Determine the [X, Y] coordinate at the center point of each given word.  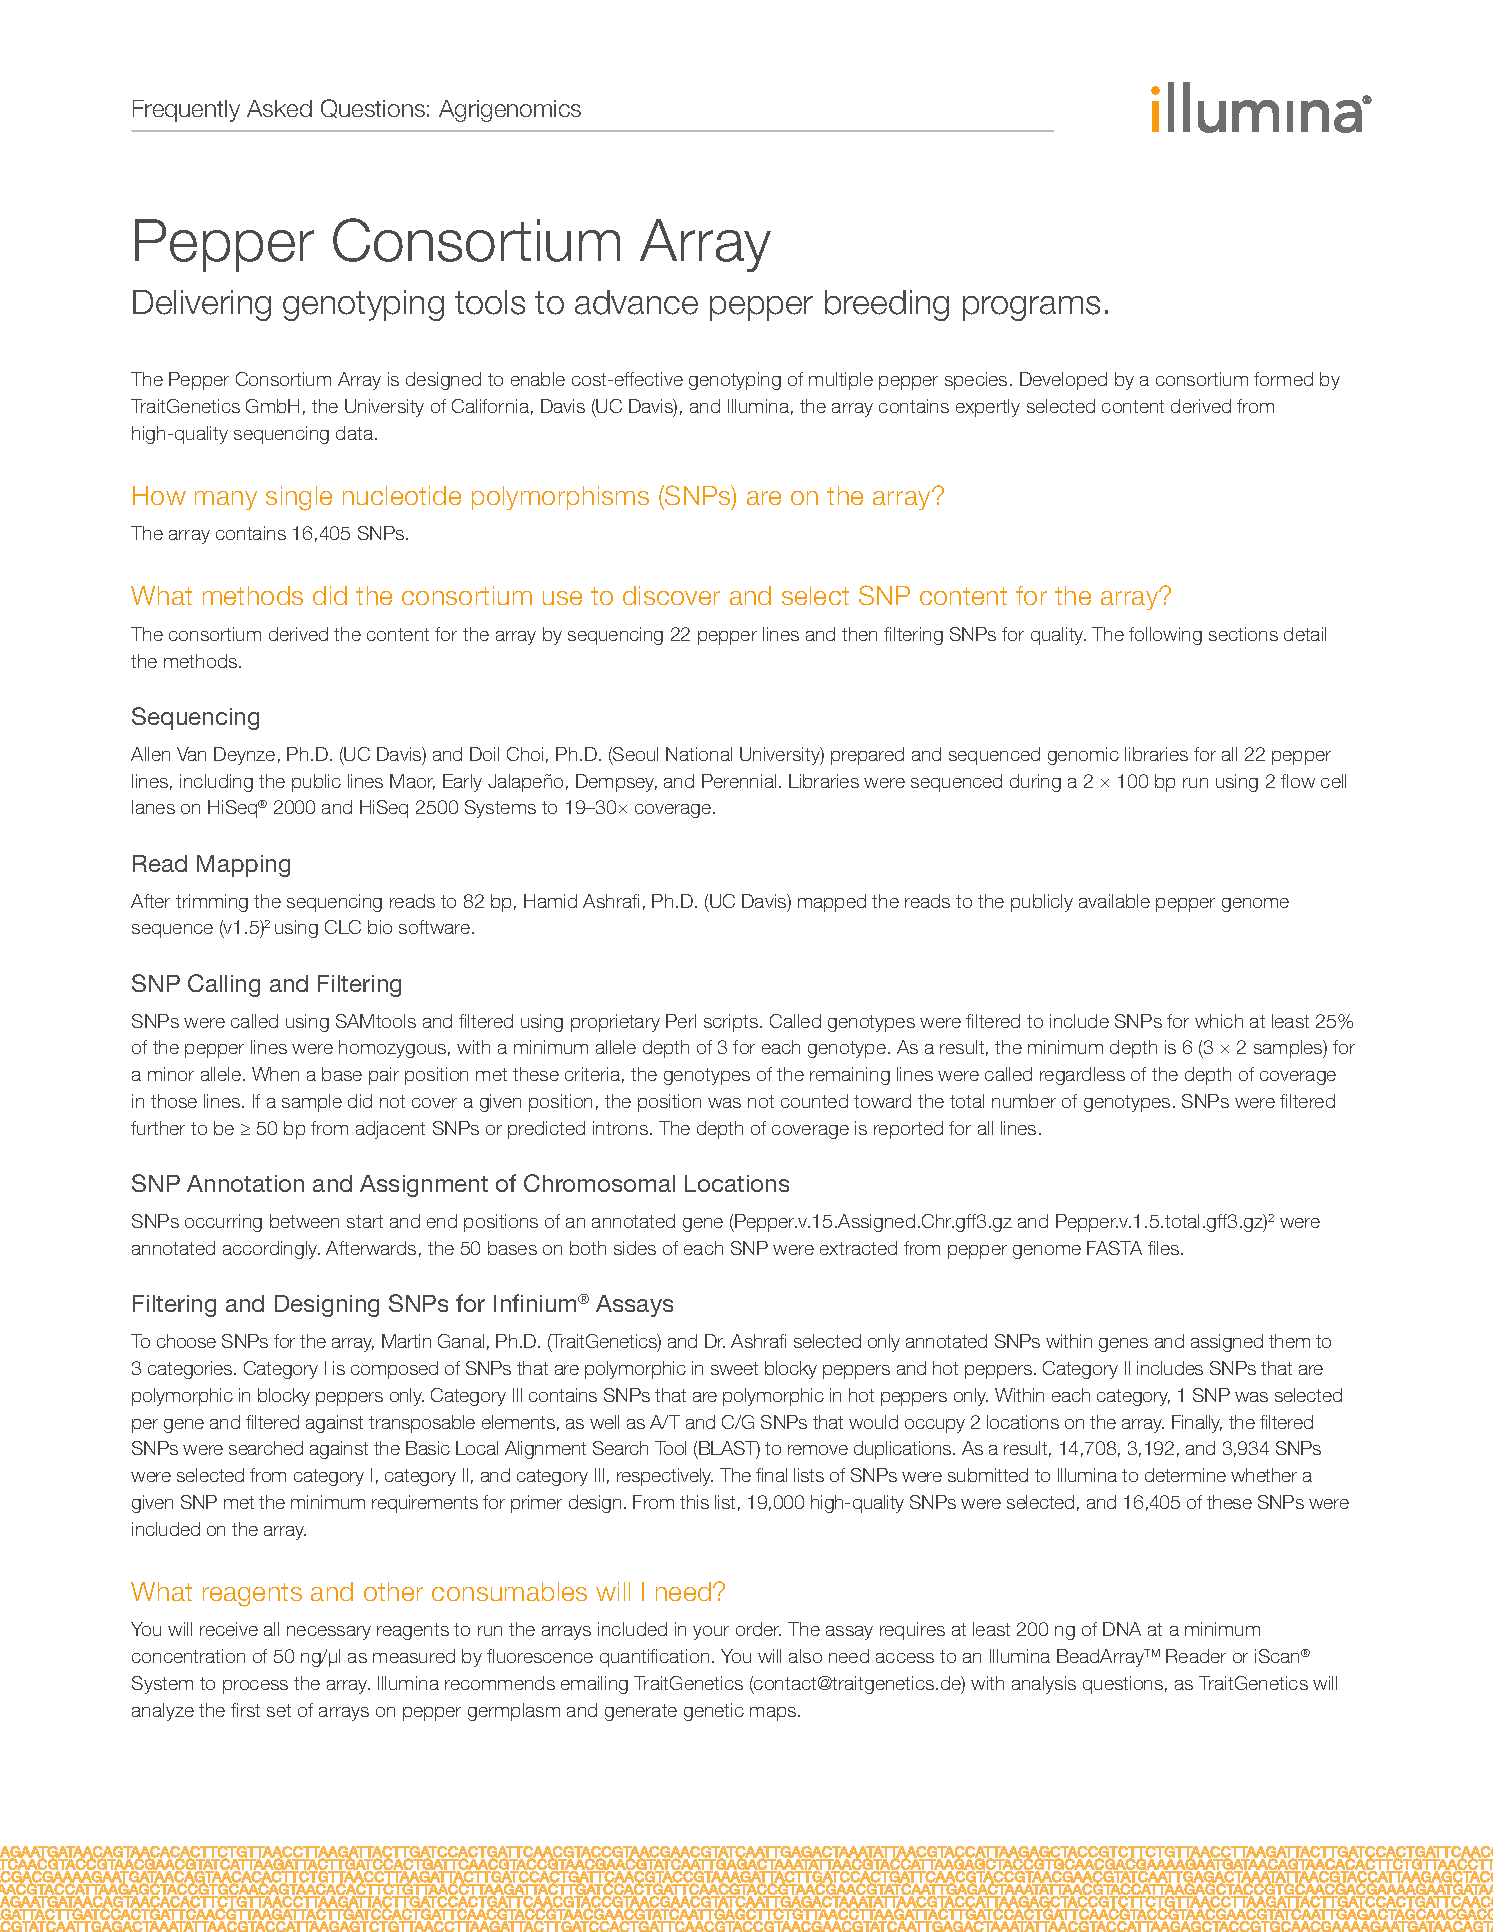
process [255, 1687]
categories [191, 1370]
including [216, 783]
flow [1298, 781]
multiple [841, 381]
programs [1031, 308]
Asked [279, 108]
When [275, 1074]
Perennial [739, 781]
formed [1283, 379]
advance [636, 302]
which [1219, 1021]
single [299, 498]
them [1289, 1341]
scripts [732, 1023]
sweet [734, 1368]
